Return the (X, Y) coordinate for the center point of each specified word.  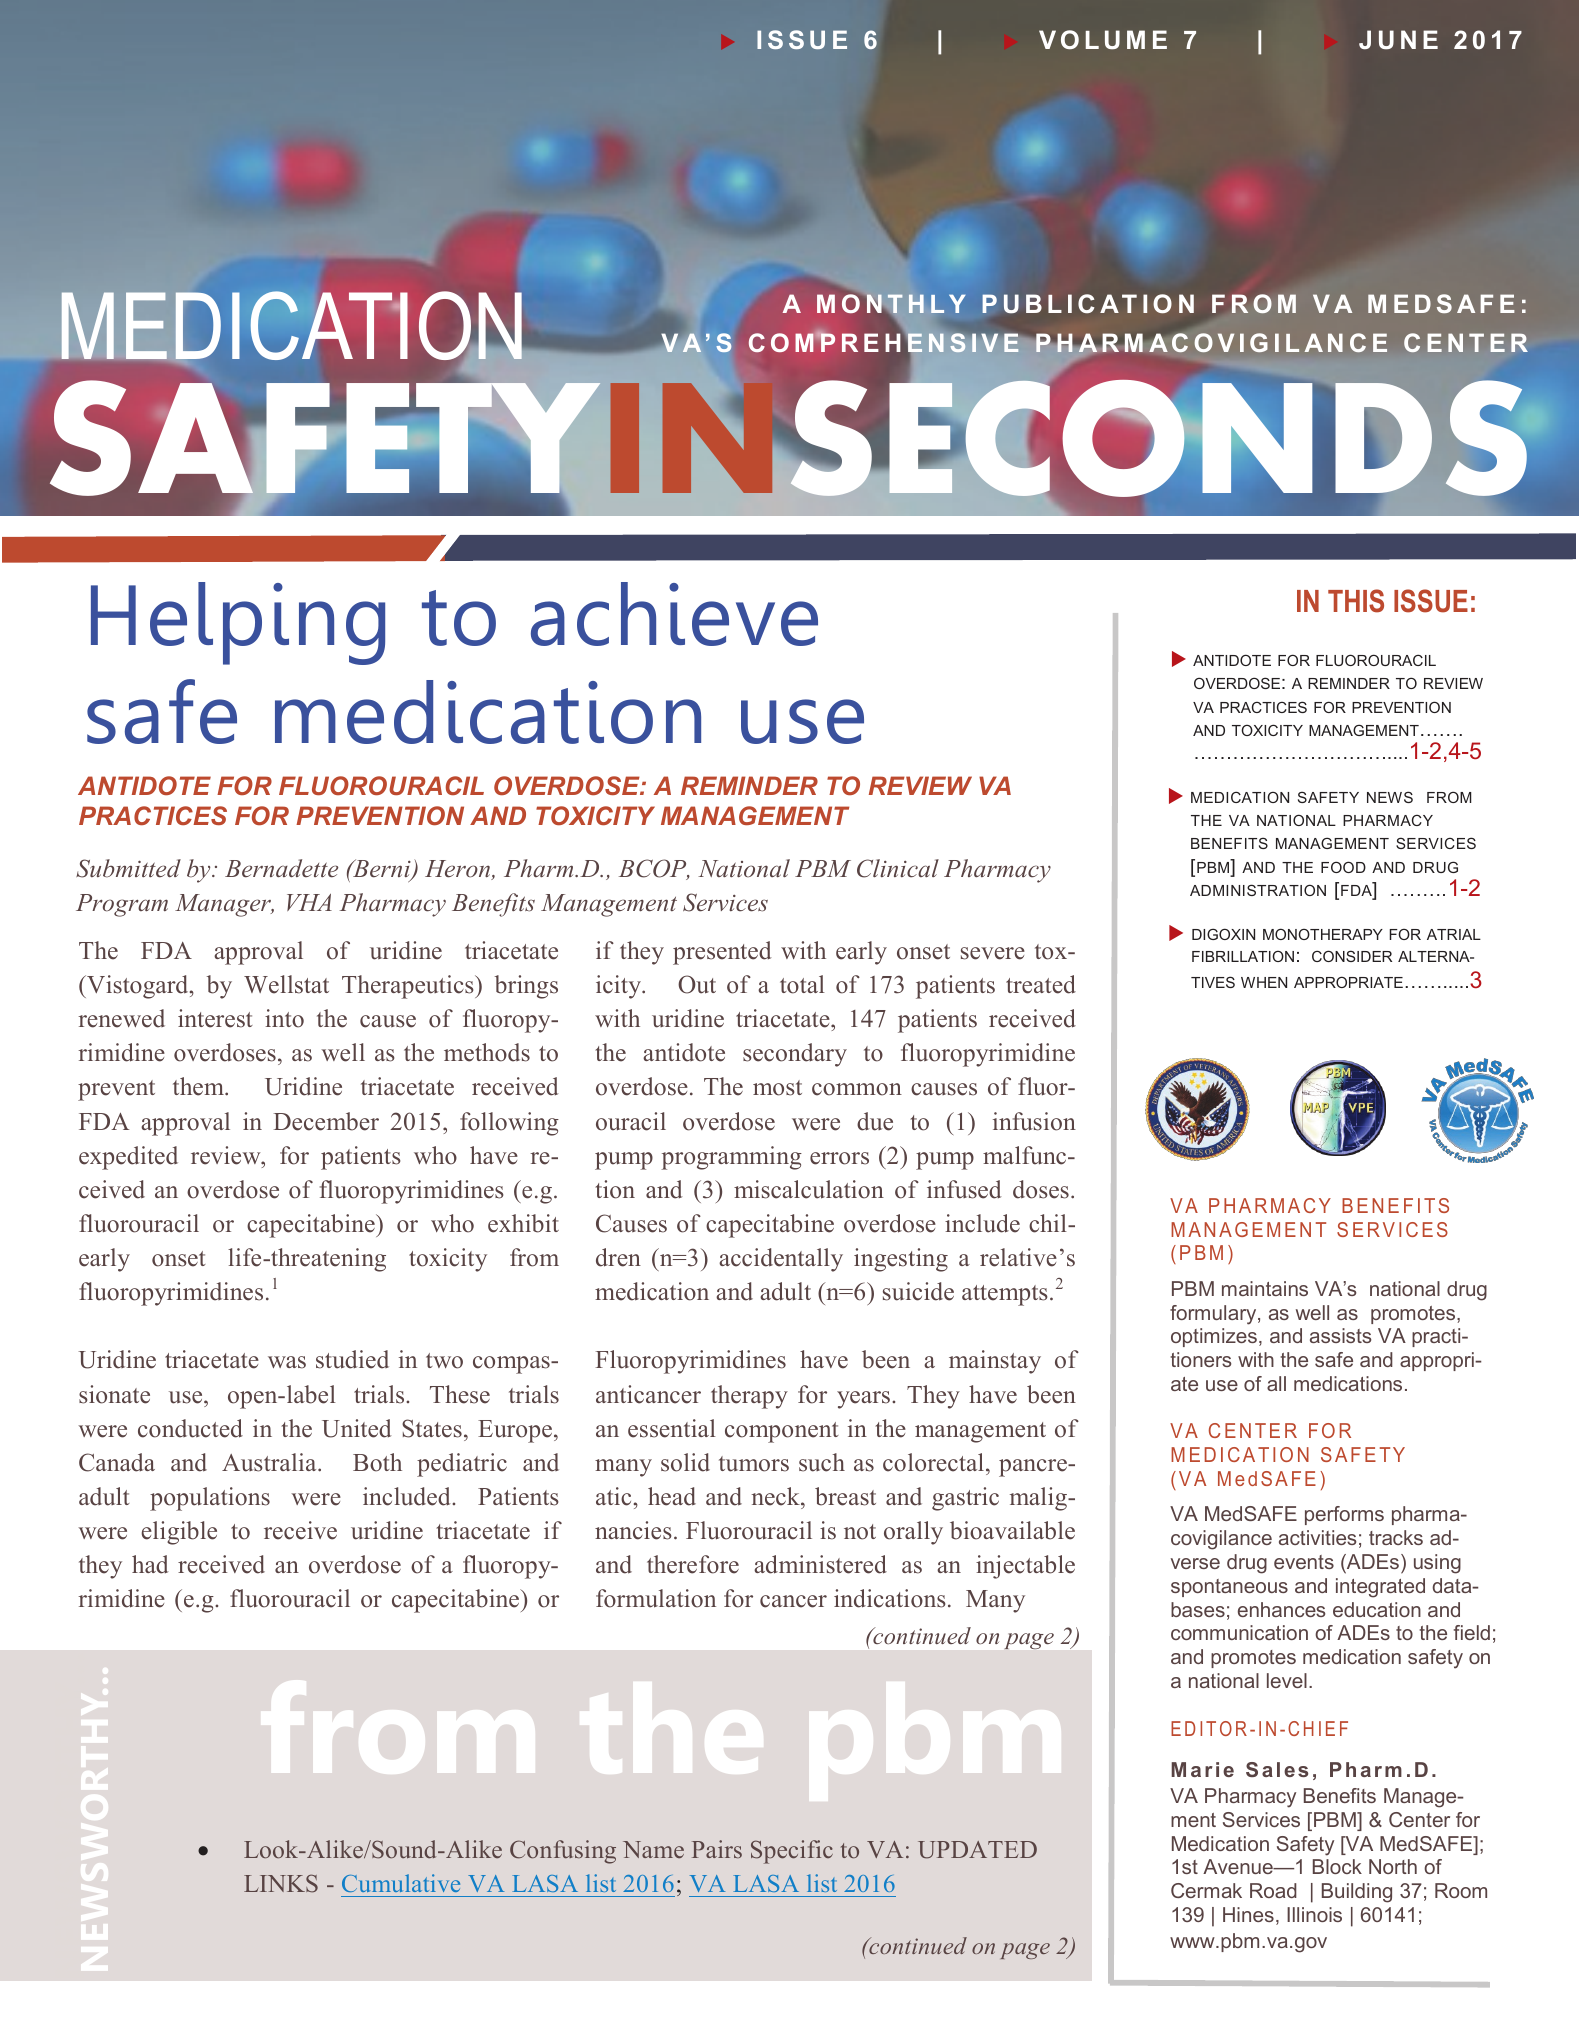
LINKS (281, 1883)
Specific (792, 1852)
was (287, 1362)
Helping (238, 623)
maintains (1265, 1288)
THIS (1356, 601)
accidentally (781, 1260)
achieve (674, 614)
